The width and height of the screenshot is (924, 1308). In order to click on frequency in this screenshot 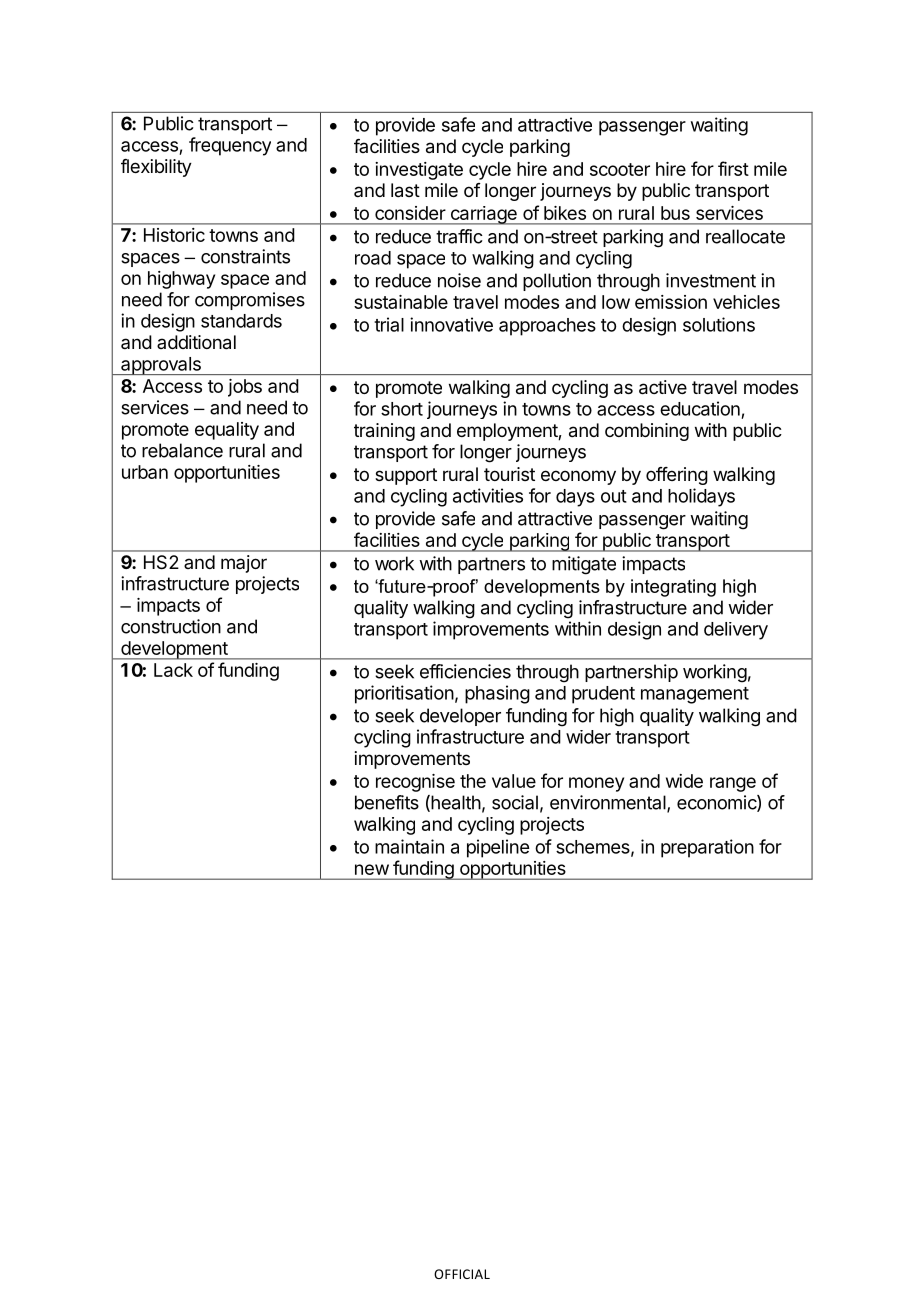, I will do `click(230, 146)`.
